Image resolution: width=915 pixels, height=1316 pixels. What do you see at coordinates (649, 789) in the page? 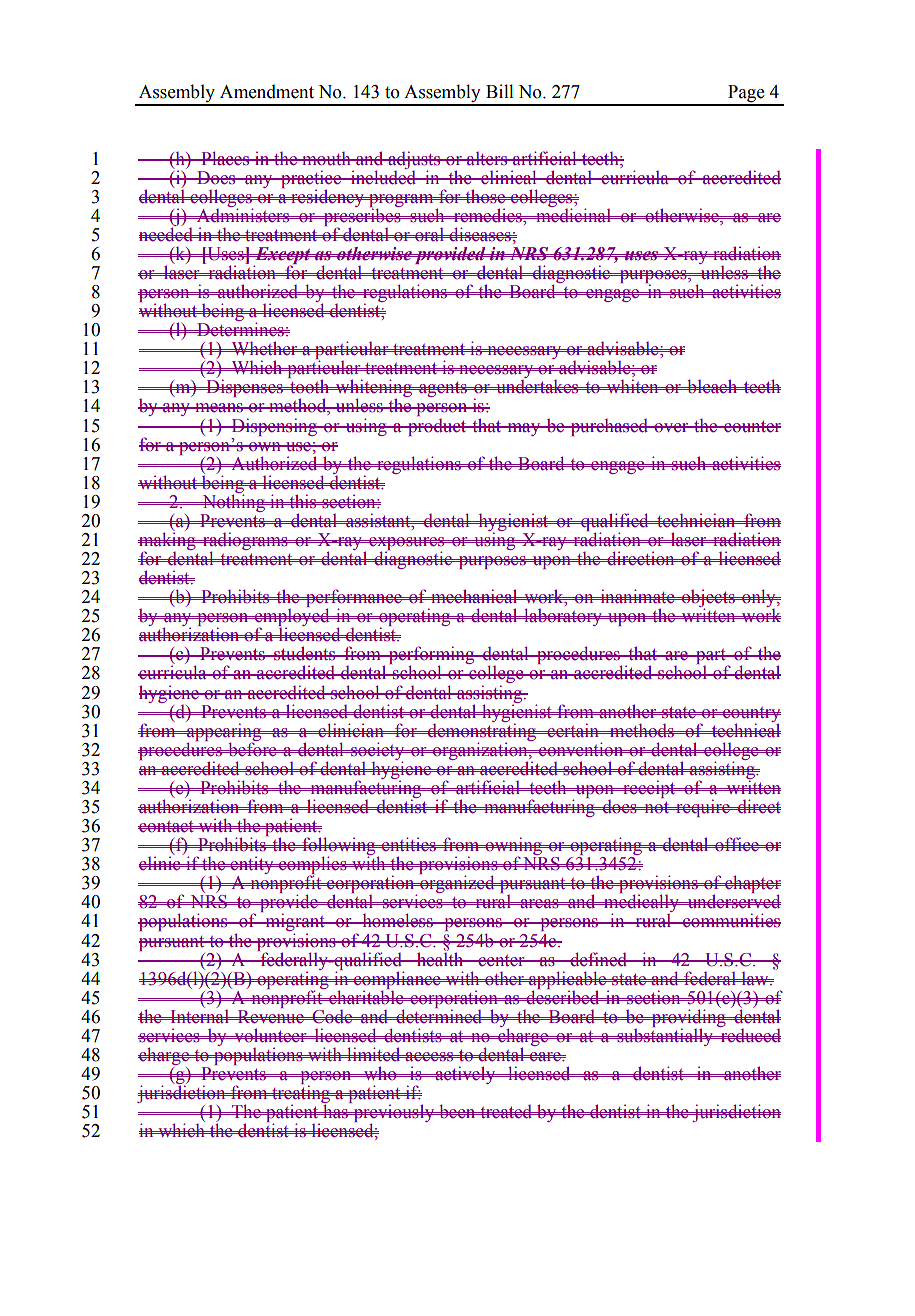
I see `receipt` at bounding box center [649, 789].
